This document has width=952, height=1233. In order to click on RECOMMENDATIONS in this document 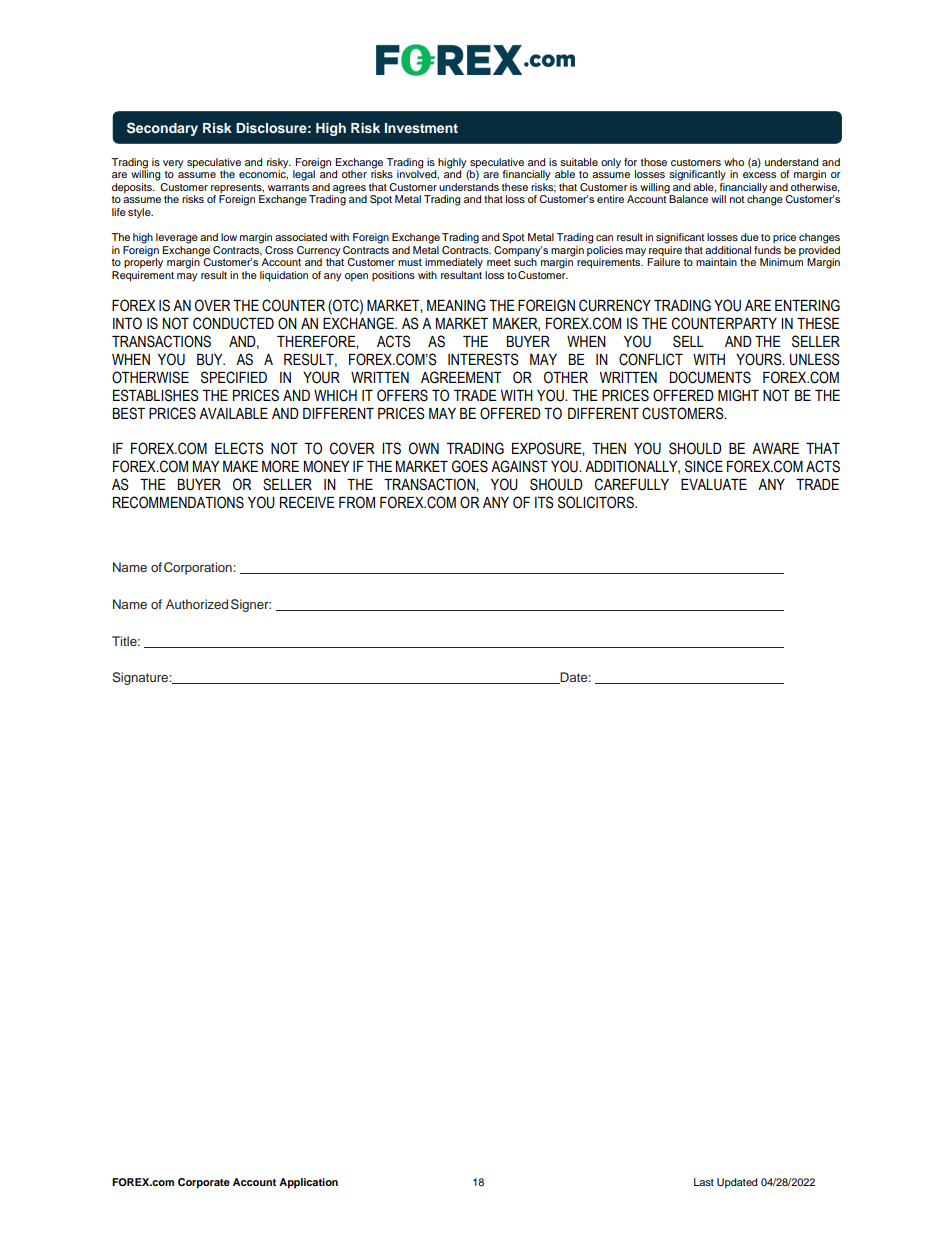, I will do `click(178, 502)`.
